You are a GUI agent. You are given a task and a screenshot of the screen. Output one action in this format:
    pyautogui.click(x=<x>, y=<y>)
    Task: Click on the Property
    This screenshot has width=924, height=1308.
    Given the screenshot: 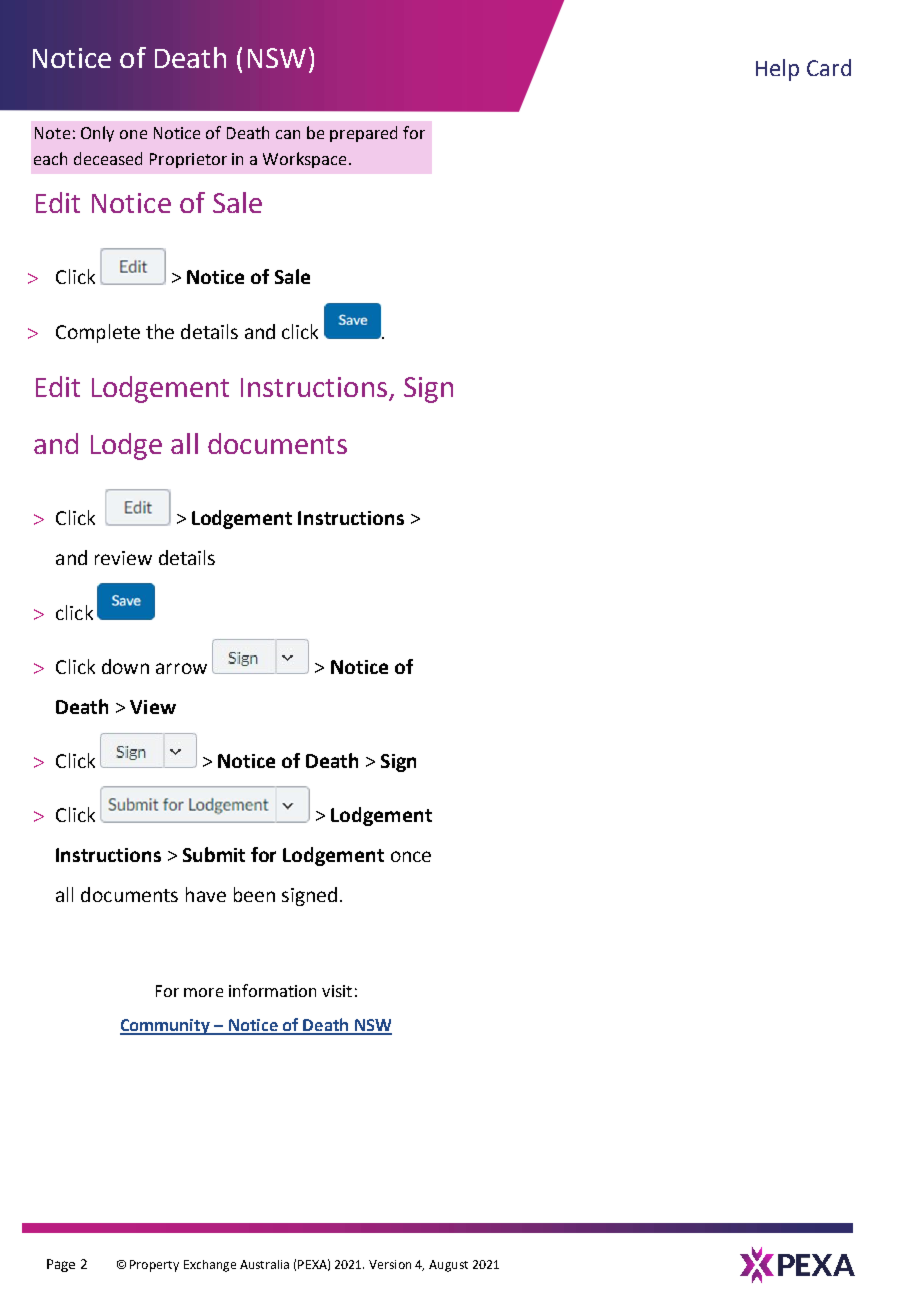 What is the action you would take?
    pyautogui.click(x=154, y=1266)
